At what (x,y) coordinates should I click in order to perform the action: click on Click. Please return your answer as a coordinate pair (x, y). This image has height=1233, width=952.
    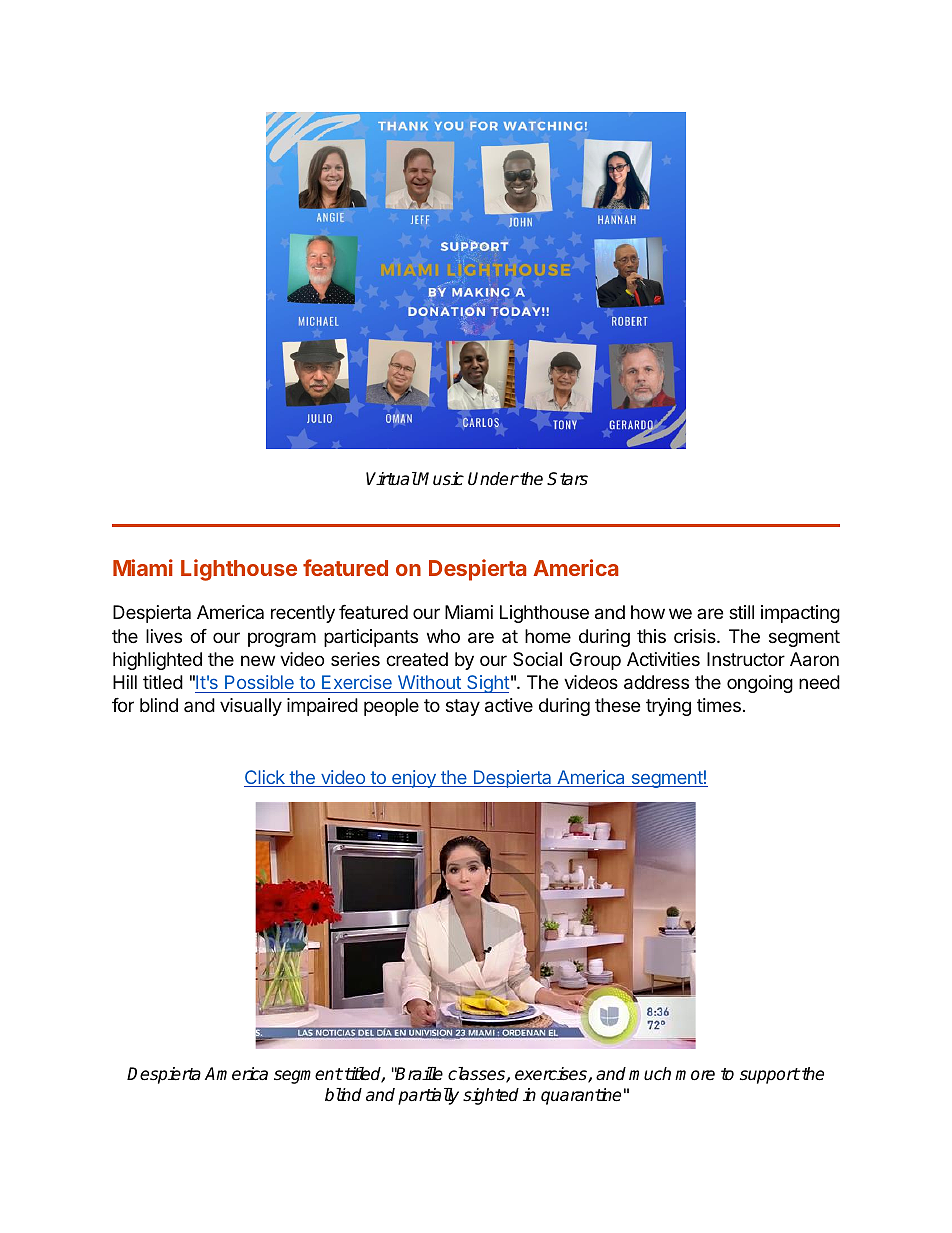
    Looking at the image, I should click on (265, 778).
